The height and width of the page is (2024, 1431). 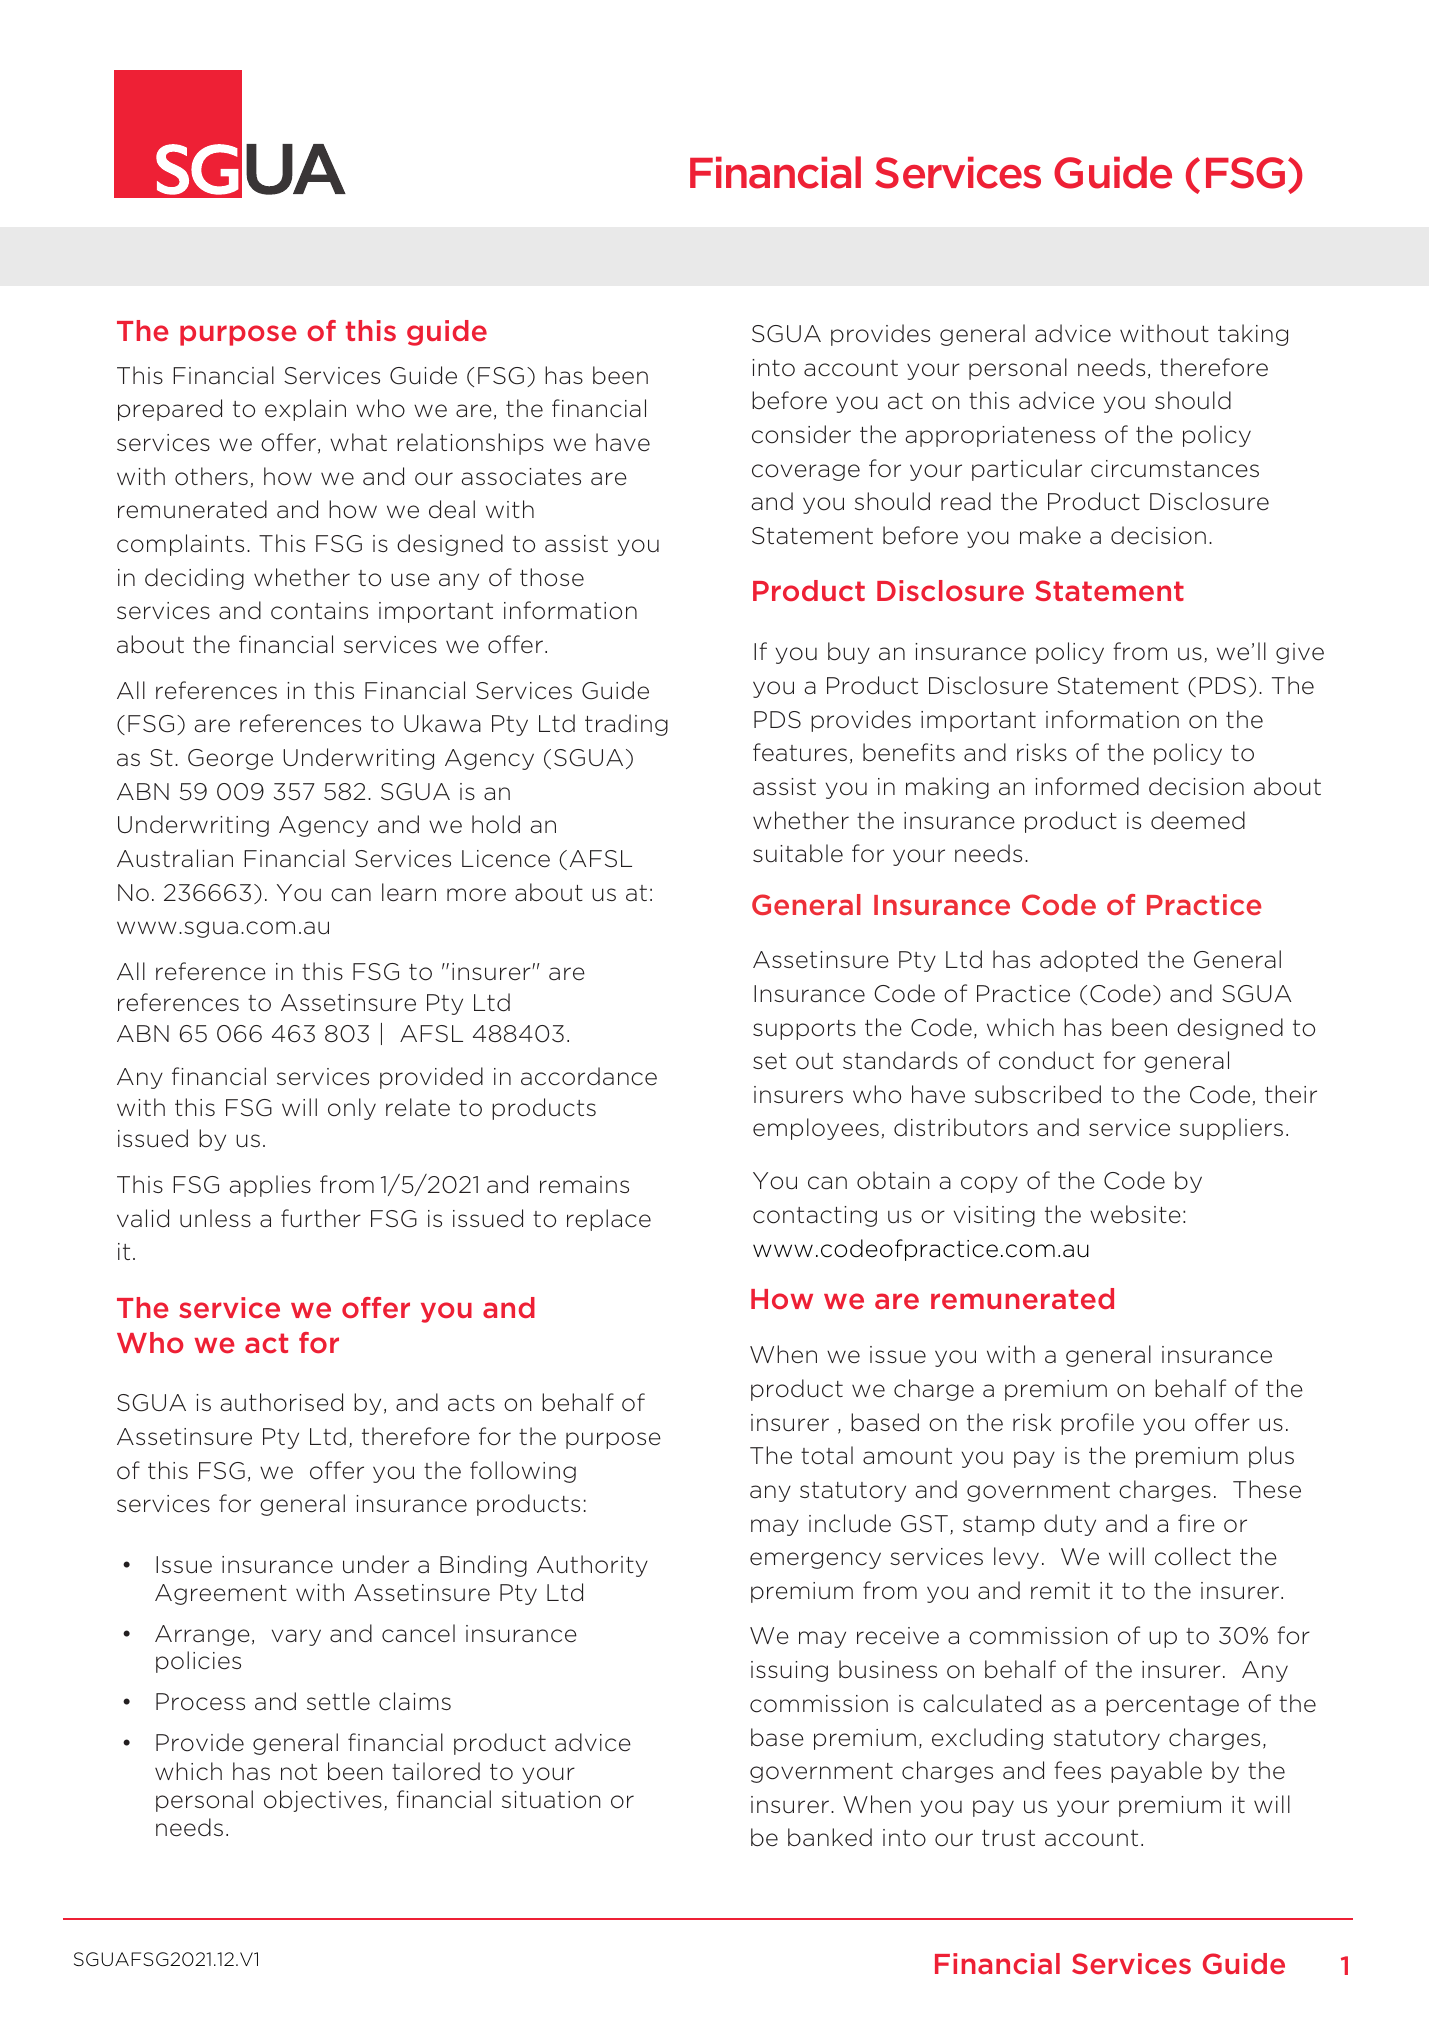 I want to click on taking, so click(x=1253, y=335).
